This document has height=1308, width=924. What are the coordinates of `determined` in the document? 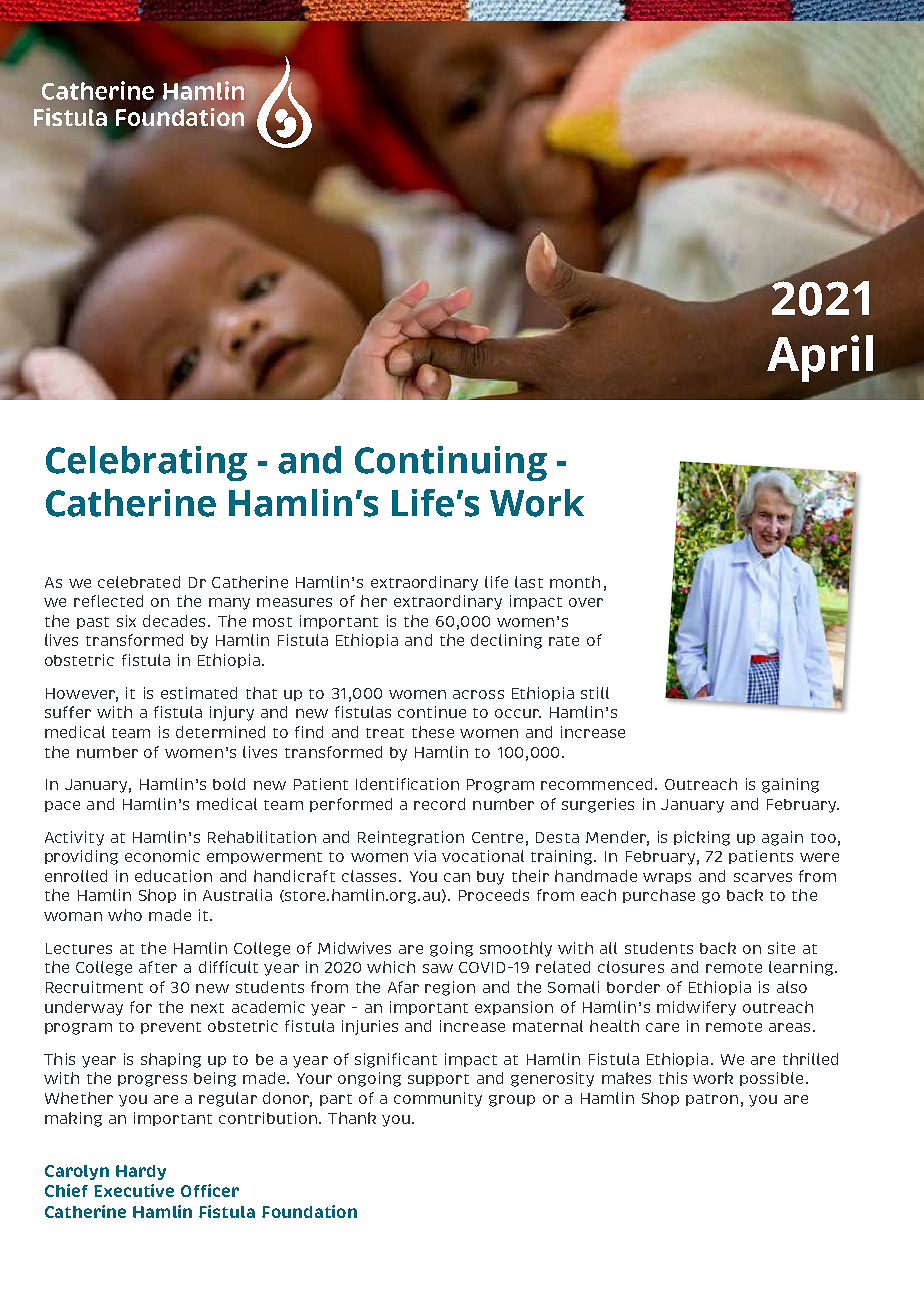 It's located at (220, 732).
